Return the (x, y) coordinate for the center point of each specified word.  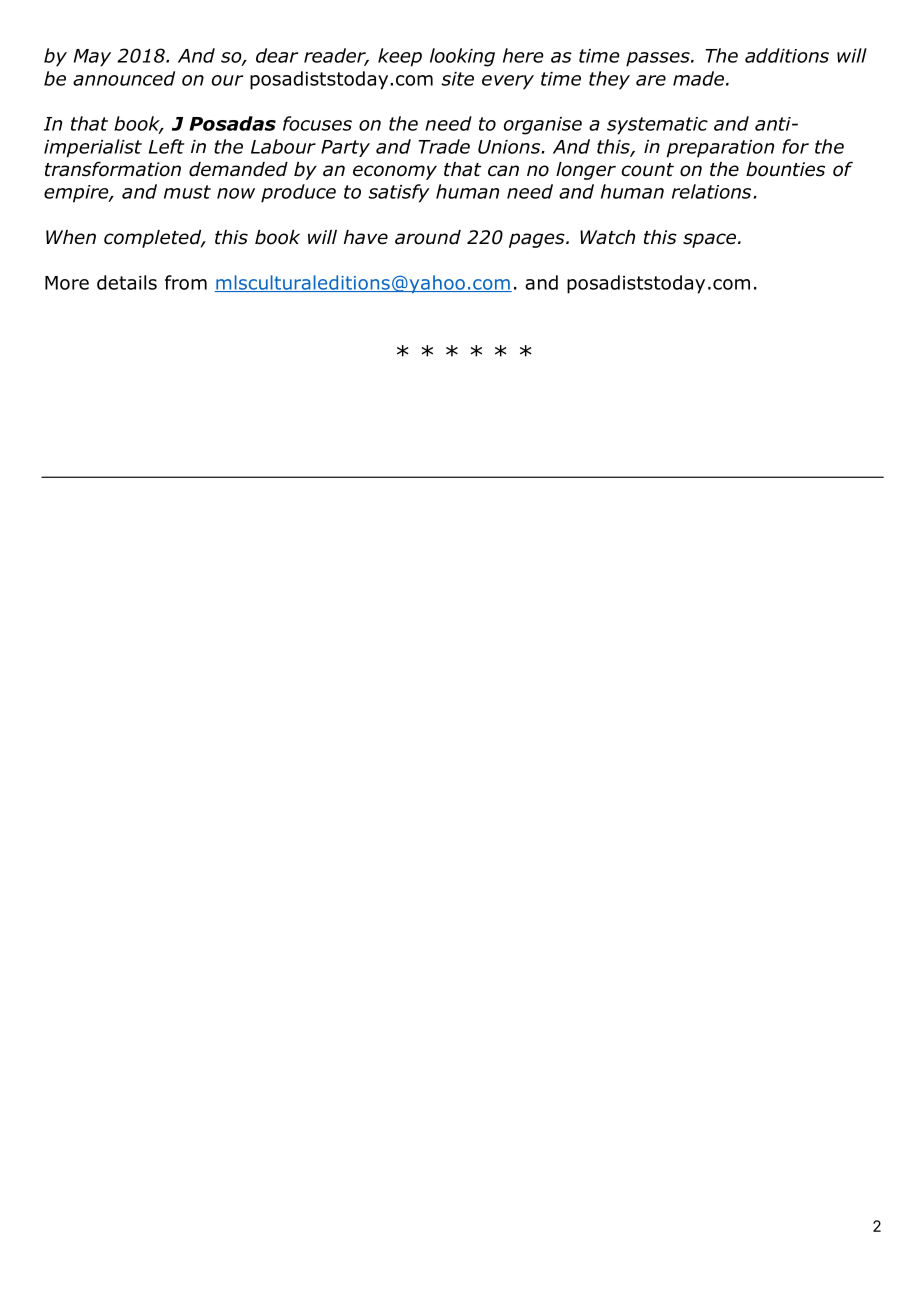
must (187, 192)
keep (400, 57)
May (92, 58)
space (709, 240)
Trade (444, 146)
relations (711, 191)
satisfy (398, 193)
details (127, 282)
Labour (283, 146)
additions (787, 55)
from (186, 282)
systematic (657, 126)
